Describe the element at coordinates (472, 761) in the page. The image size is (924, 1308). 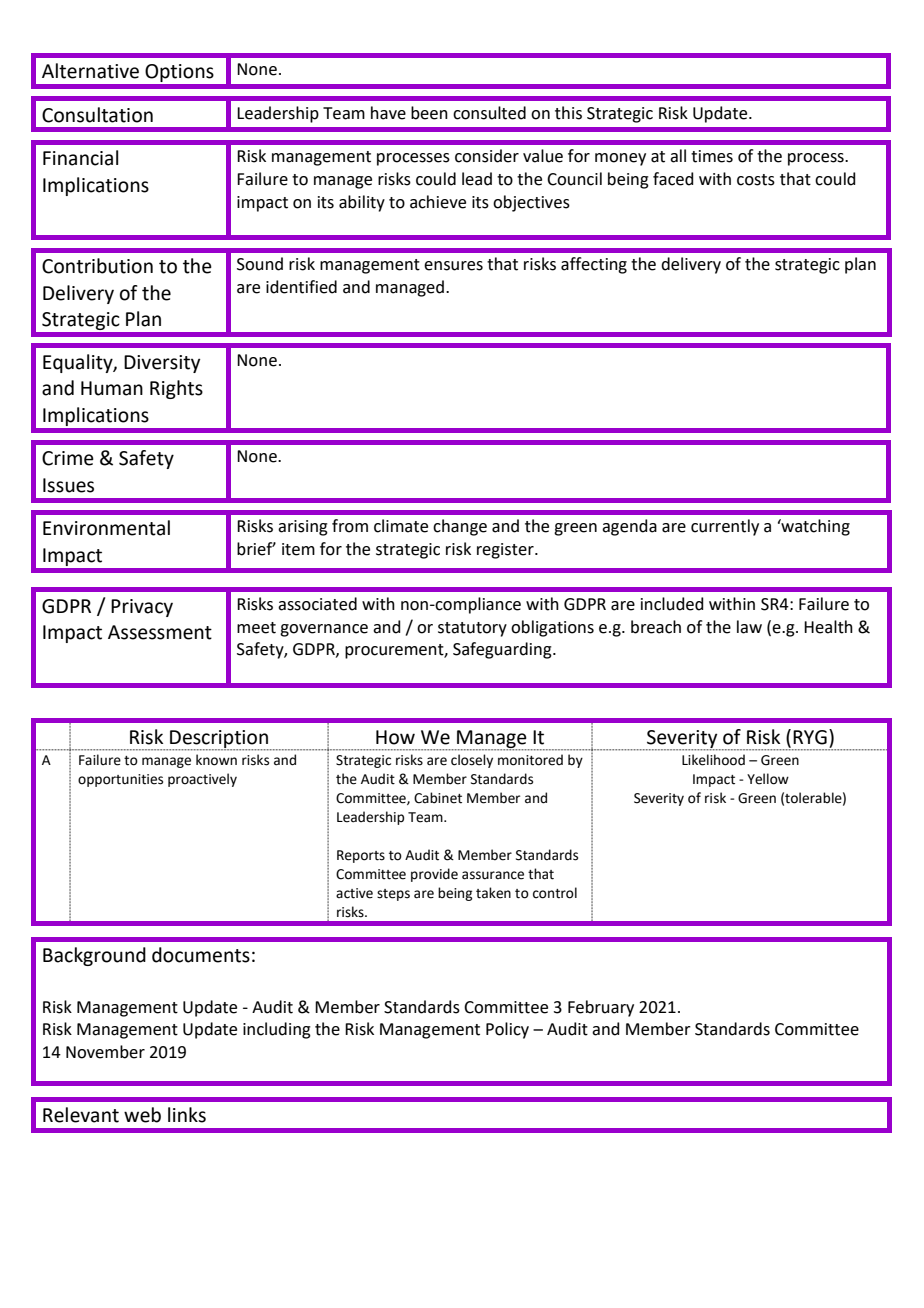
I see `closely` at that location.
